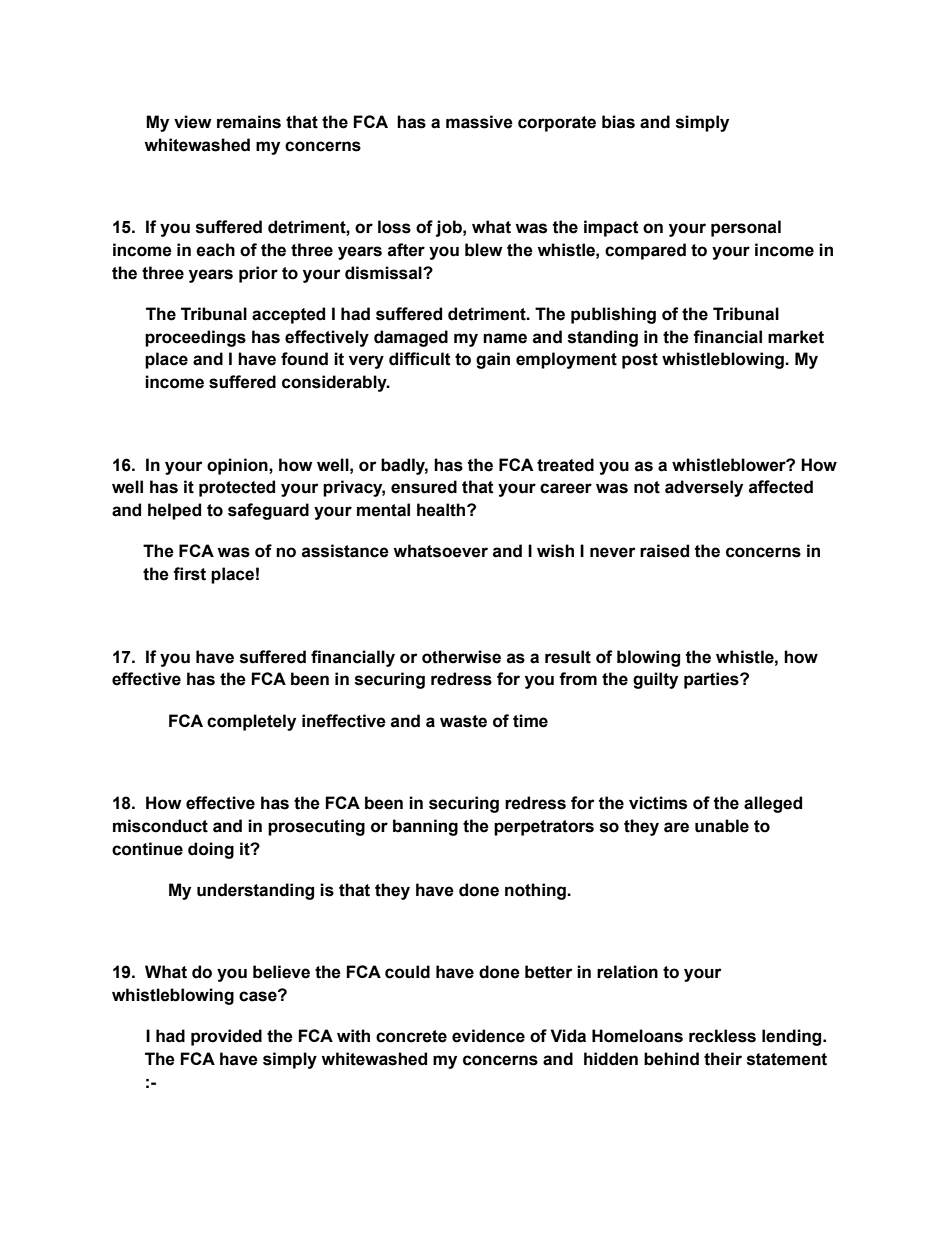 This screenshot has height=1233, width=952. Describe the element at coordinates (640, 361) in the screenshot. I see `post` at that location.
